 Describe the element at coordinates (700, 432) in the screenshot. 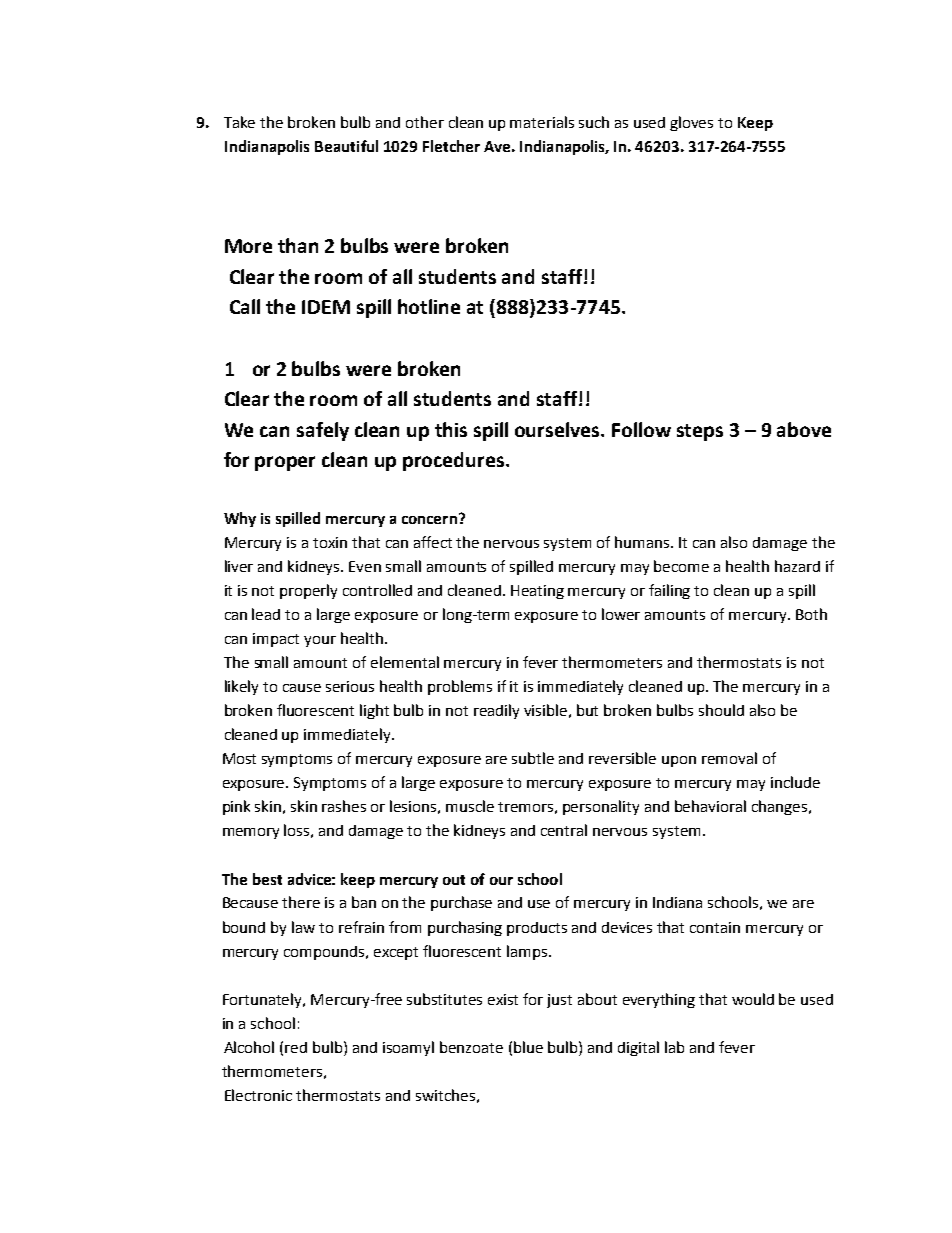

I see `steps` at that location.
